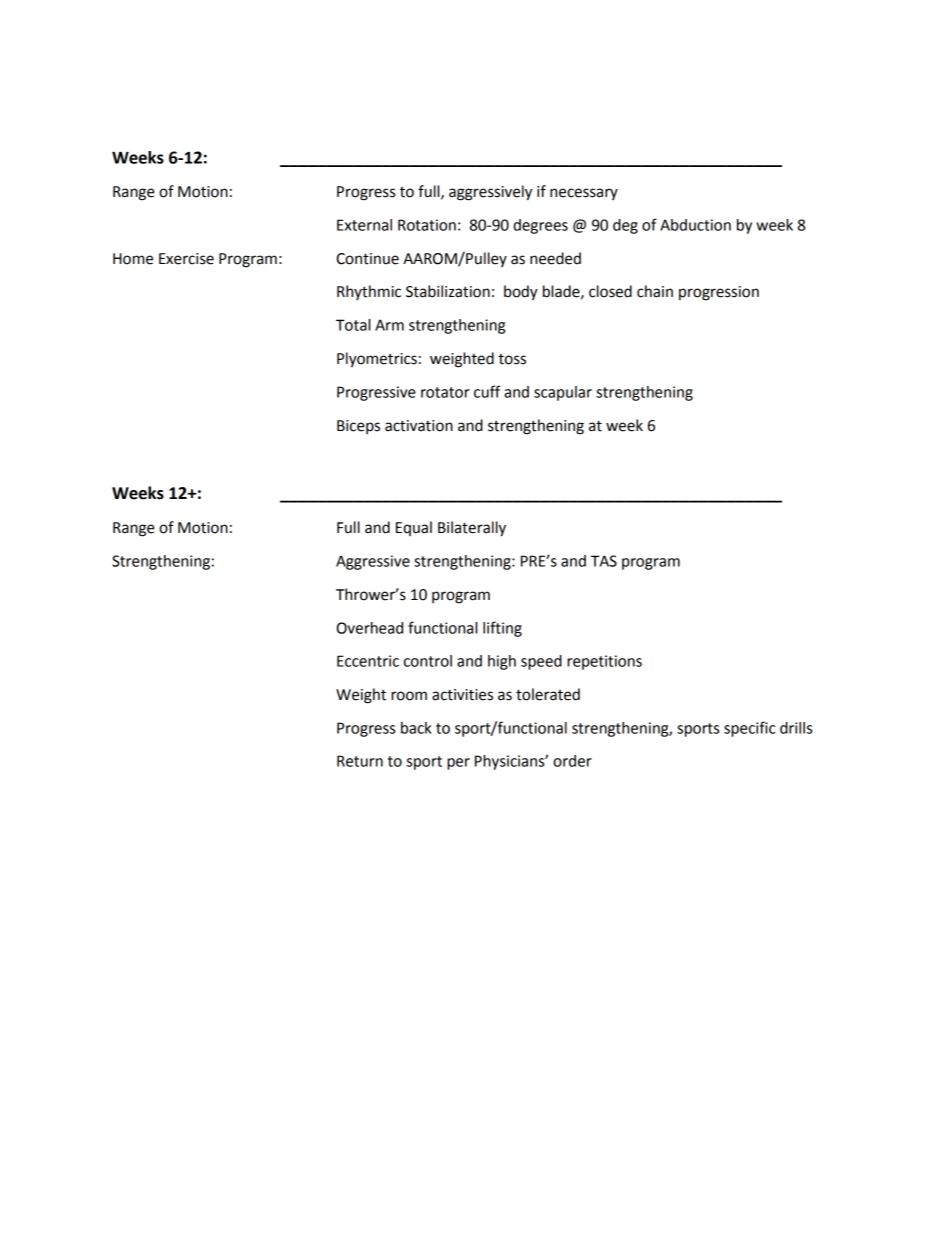 This screenshot has width=952, height=1233. Describe the element at coordinates (360, 761) in the screenshot. I see `Return` at that location.
